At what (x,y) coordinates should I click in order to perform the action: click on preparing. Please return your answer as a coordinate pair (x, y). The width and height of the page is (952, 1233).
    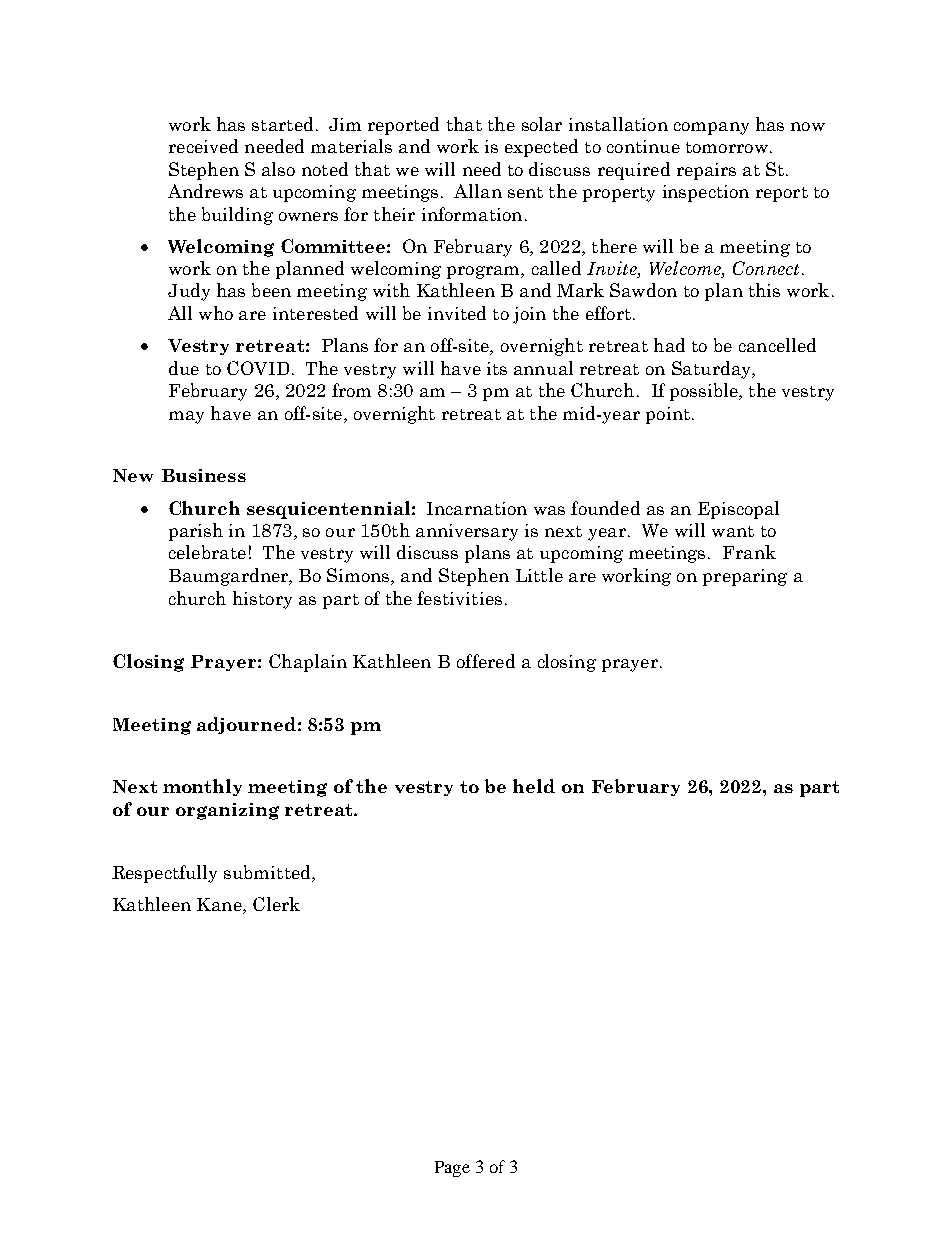
    Looking at the image, I should click on (745, 577).
